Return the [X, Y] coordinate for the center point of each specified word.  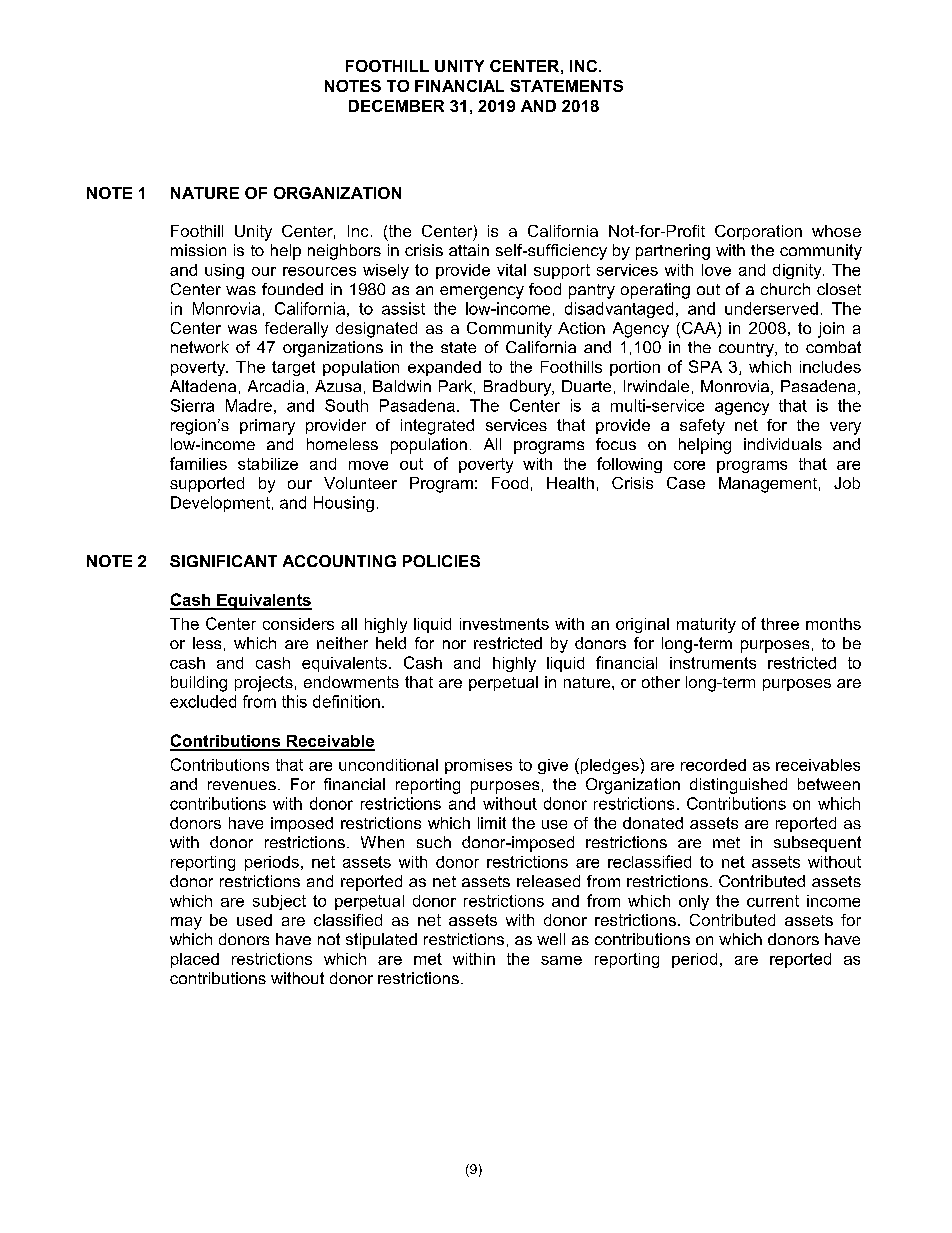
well [551, 939]
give [553, 766]
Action [581, 328]
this [294, 701]
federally [296, 330]
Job [847, 483]
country [747, 349]
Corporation [758, 232]
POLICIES [441, 561]
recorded [713, 765]
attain [469, 250]
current [773, 901]
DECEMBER [396, 106]
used [254, 920]
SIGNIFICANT [223, 561]
